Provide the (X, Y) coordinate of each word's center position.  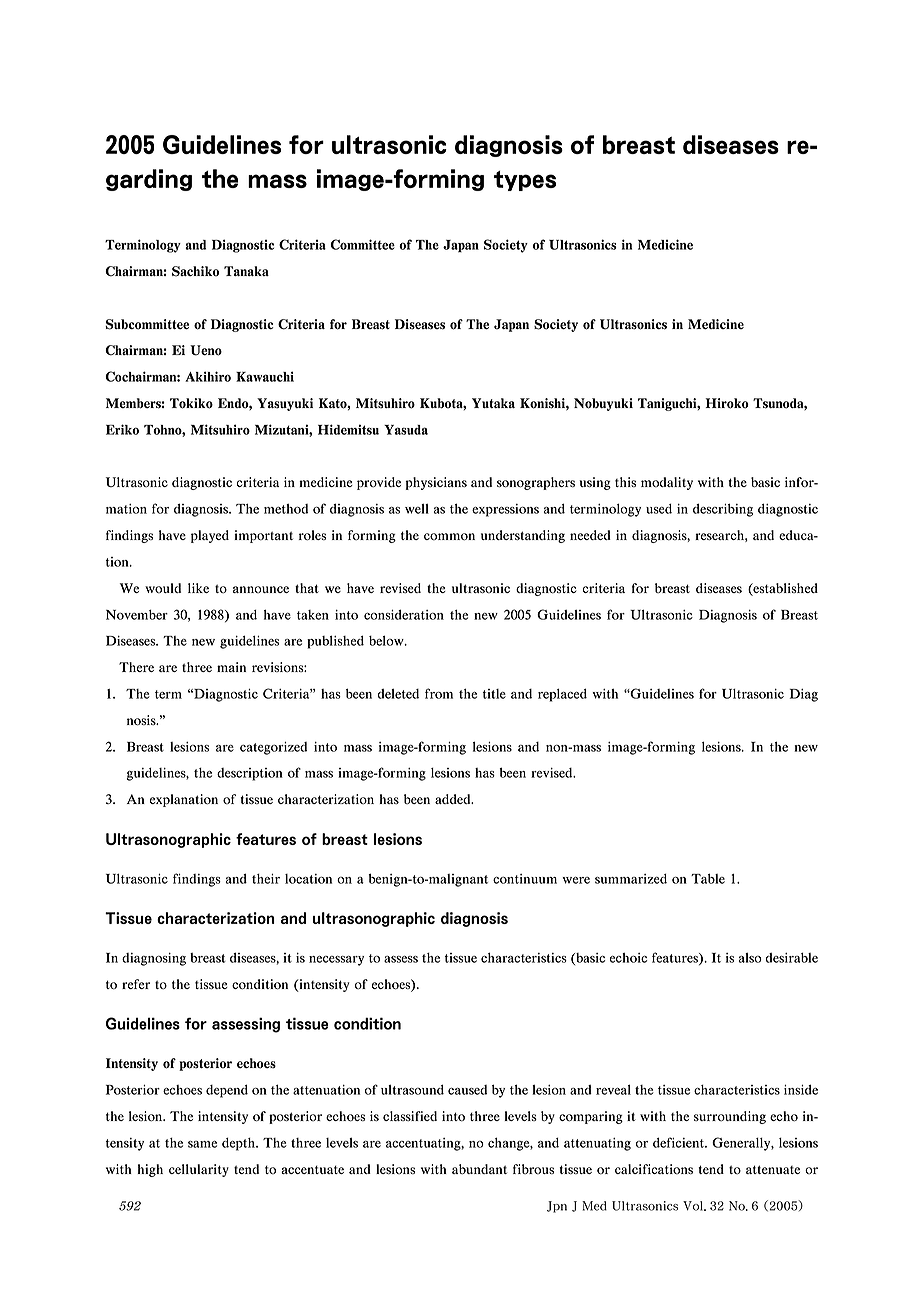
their (266, 879)
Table (708, 879)
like (198, 588)
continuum (525, 879)
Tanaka (246, 271)
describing (723, 510)
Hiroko (727, 403)
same (202, 1144)
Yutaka (493, 403)
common (449, 537)
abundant (479, 1169)
